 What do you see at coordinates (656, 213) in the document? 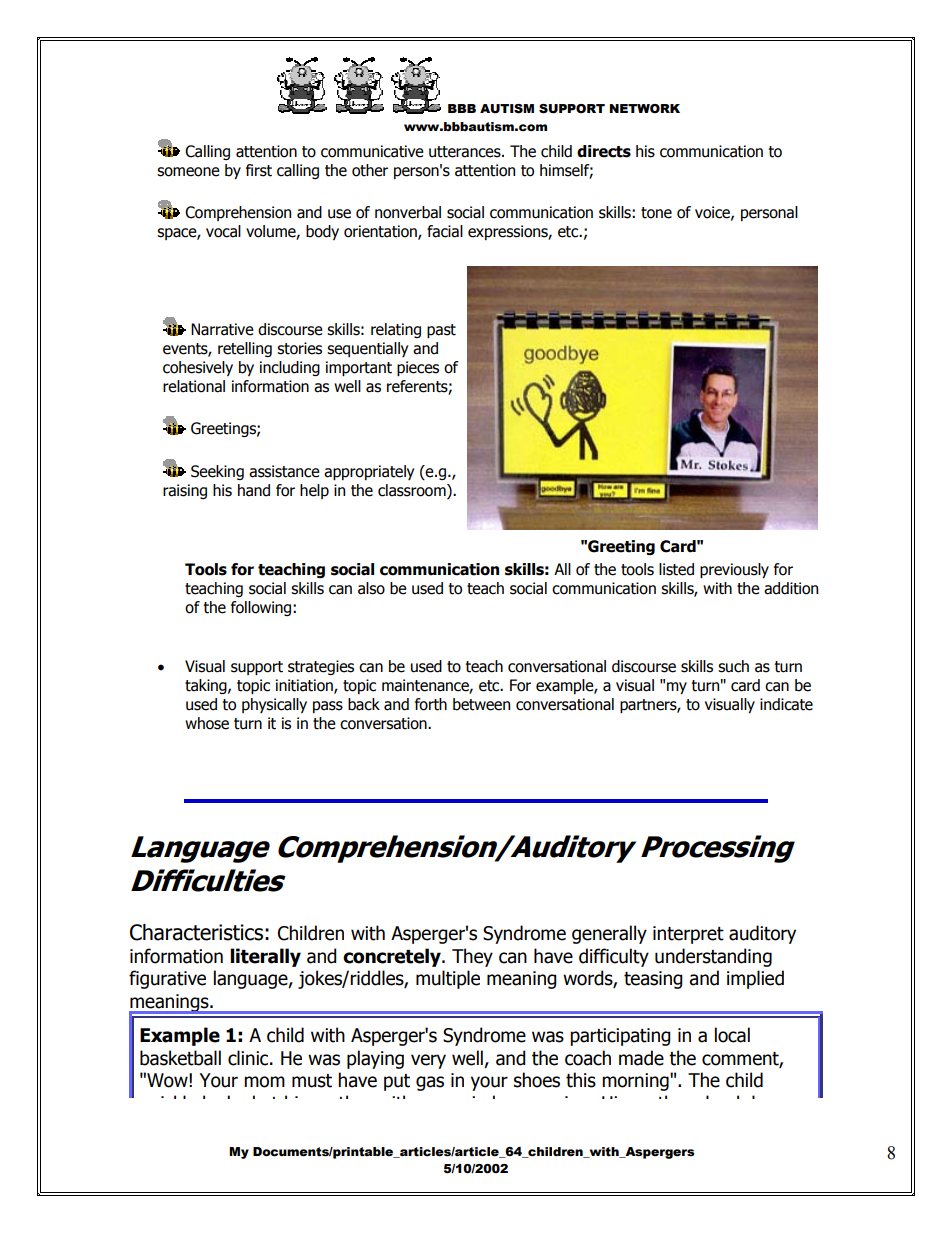
I see `tone` at bounding box center [656, 213].
